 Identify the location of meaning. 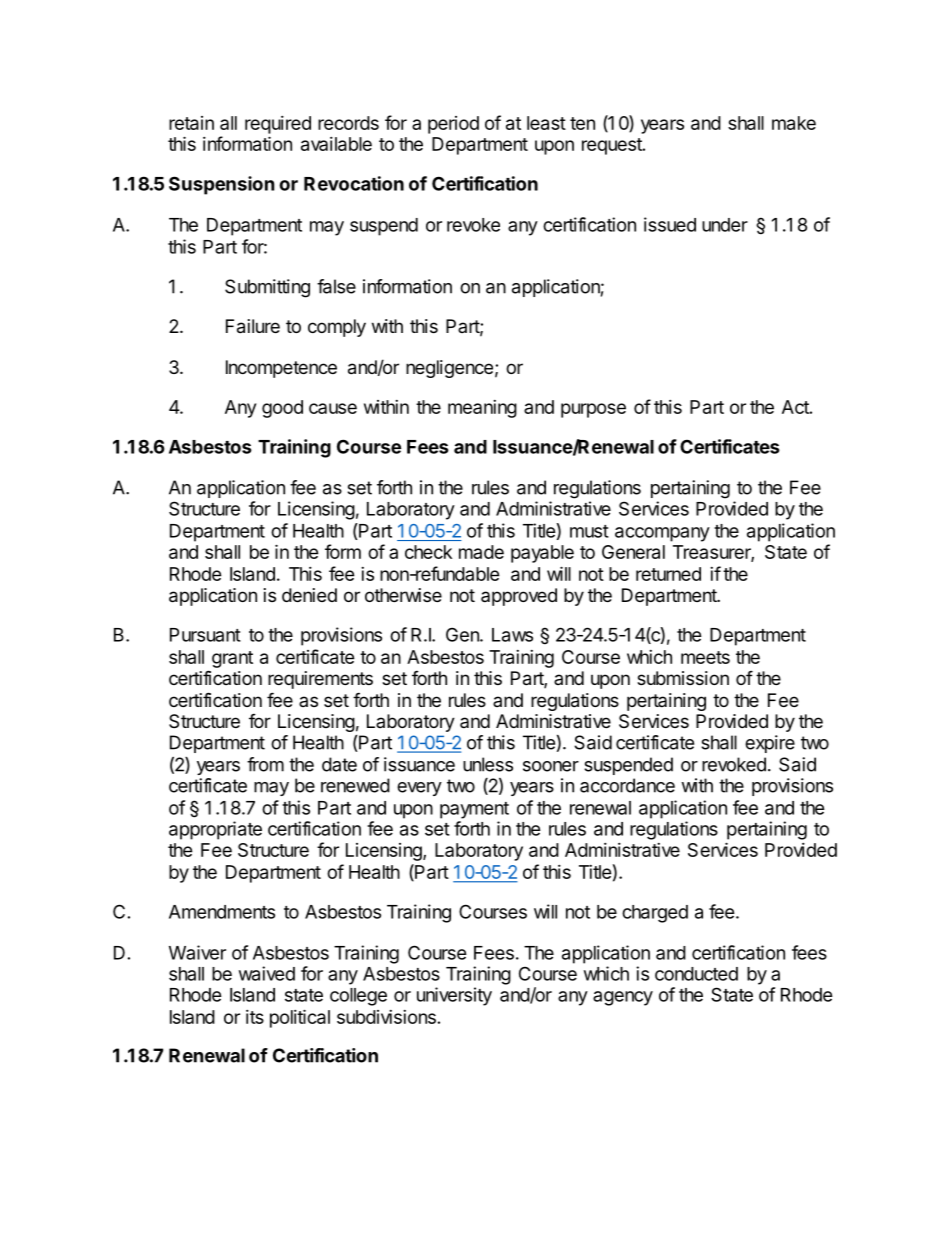
(482, 409).
